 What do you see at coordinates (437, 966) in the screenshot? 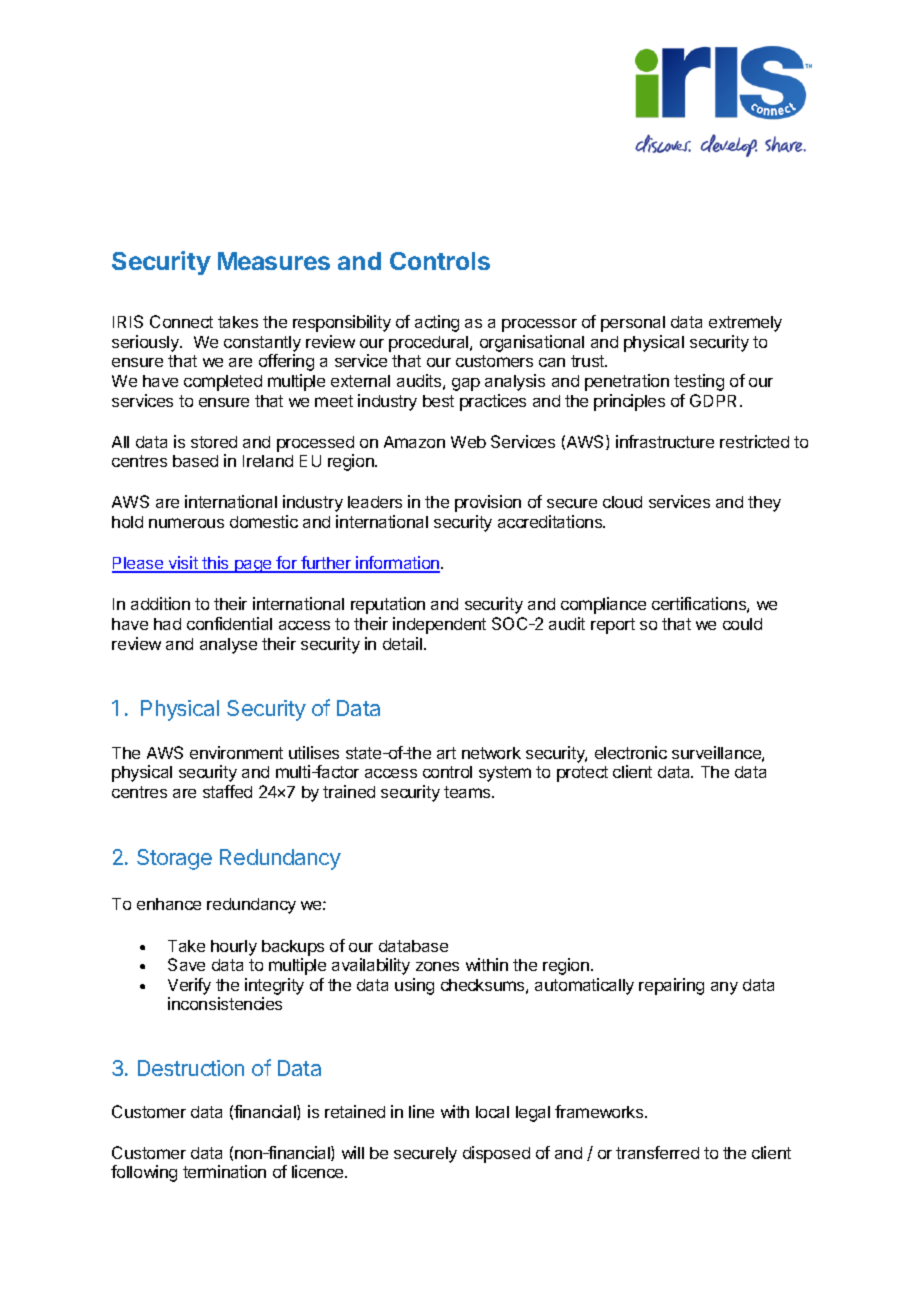
I see `zones` at bounding box center [437, 966].
